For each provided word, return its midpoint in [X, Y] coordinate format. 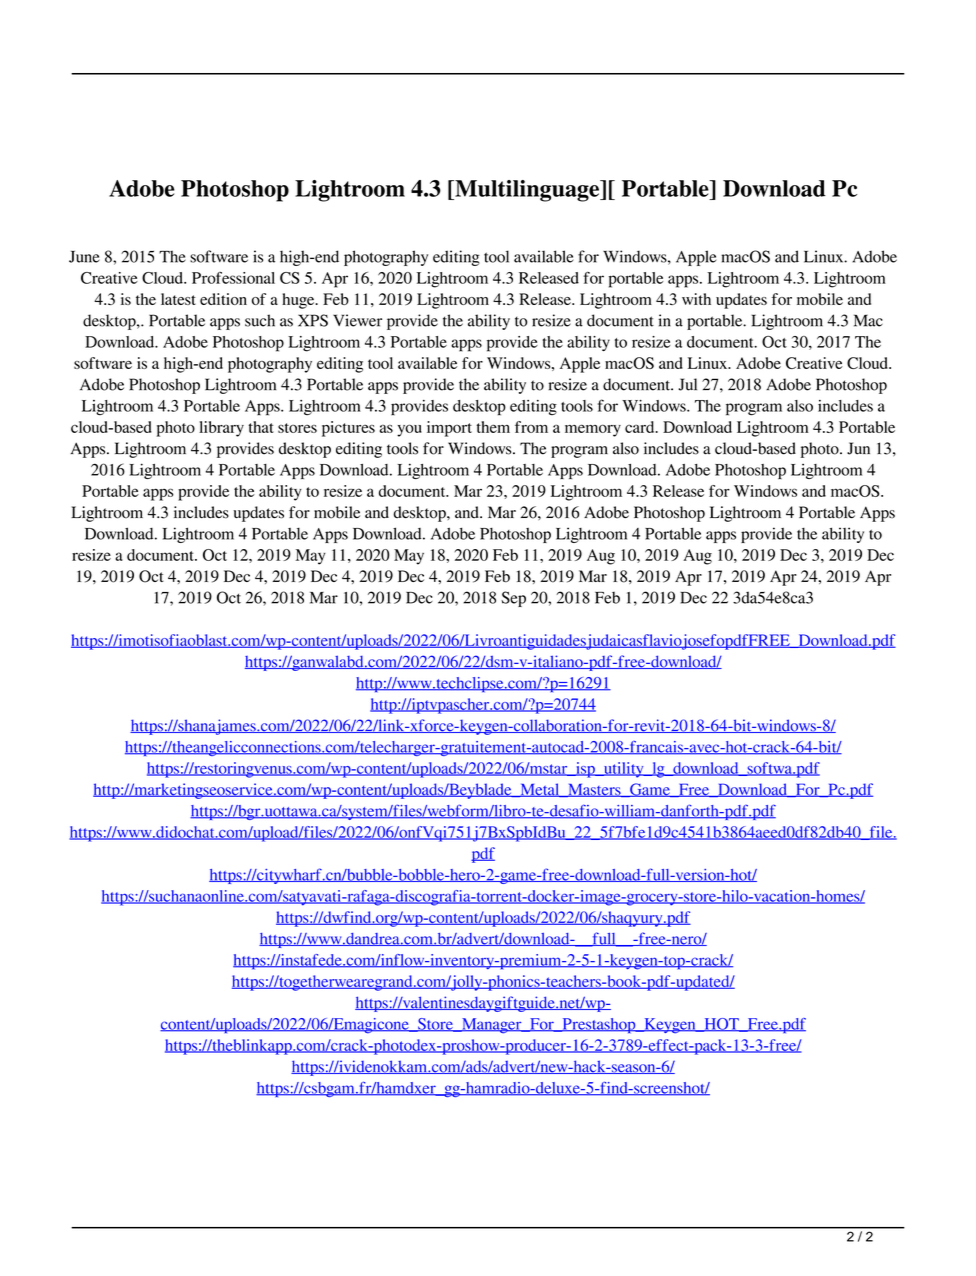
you [409, 430]
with [696, 299]
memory [593, 430]
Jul [687, 384]
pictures [348, 429]
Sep [513, 599]
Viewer [357, 320]
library [221, 429]
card [641, 427]
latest [178, 299]
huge [299, 301]
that [261, 427]
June [84, 257]
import [449, 429]
